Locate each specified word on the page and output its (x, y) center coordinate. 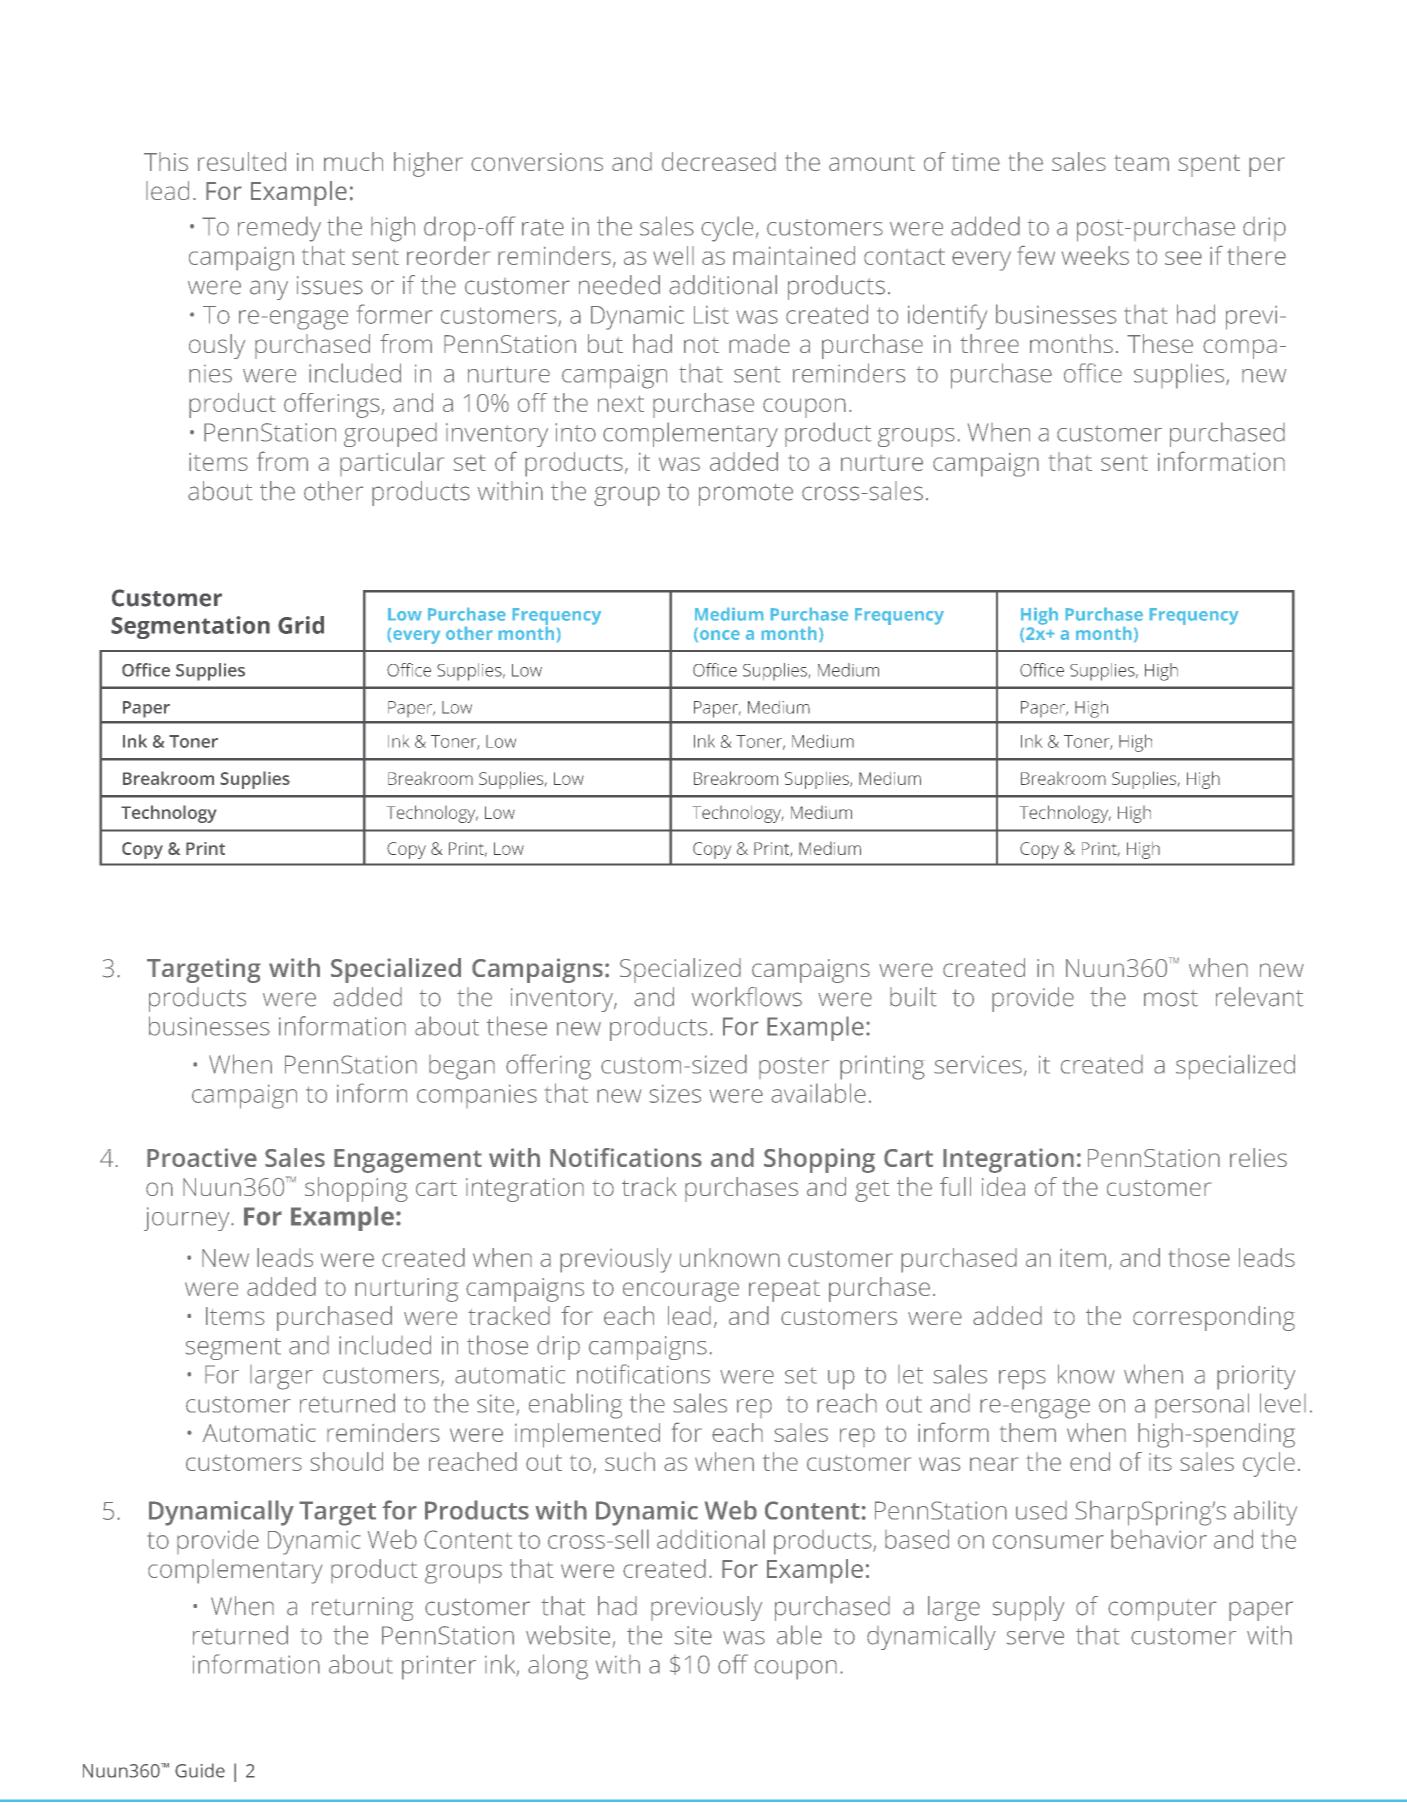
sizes (675, 1094)
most (1171, 998)
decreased (719, 161)
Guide (200, 1770)
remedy (279, 229)
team (1141, 163)
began (462, 1067)
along (558, 1667)
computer (1162, 1610)
